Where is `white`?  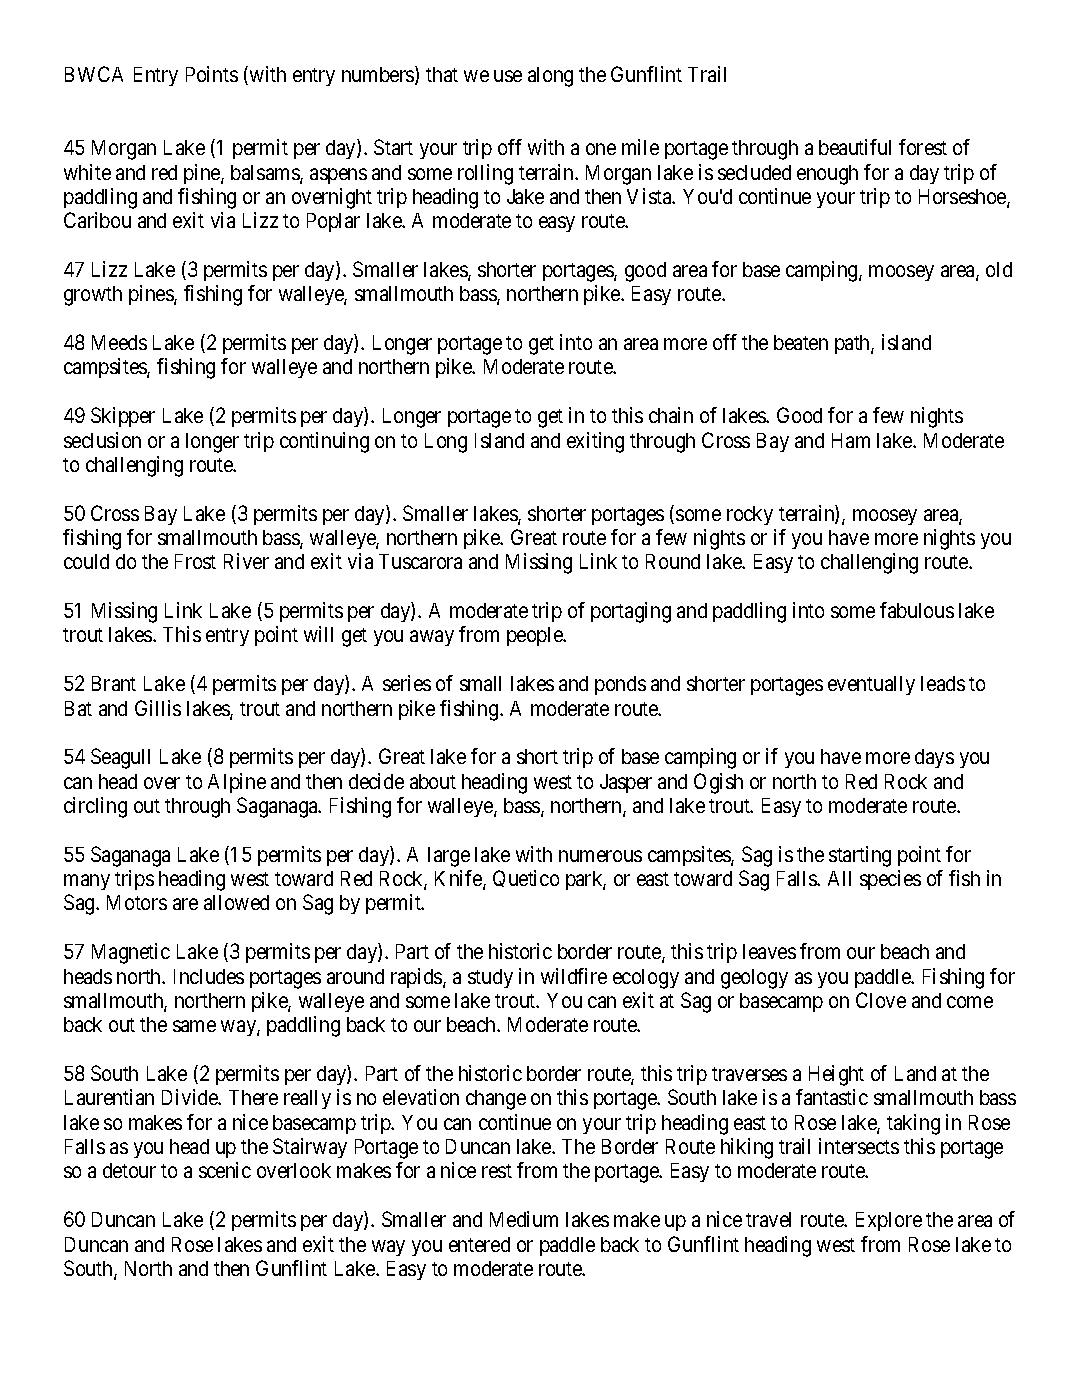 white is located at coordinates (87, 172).
